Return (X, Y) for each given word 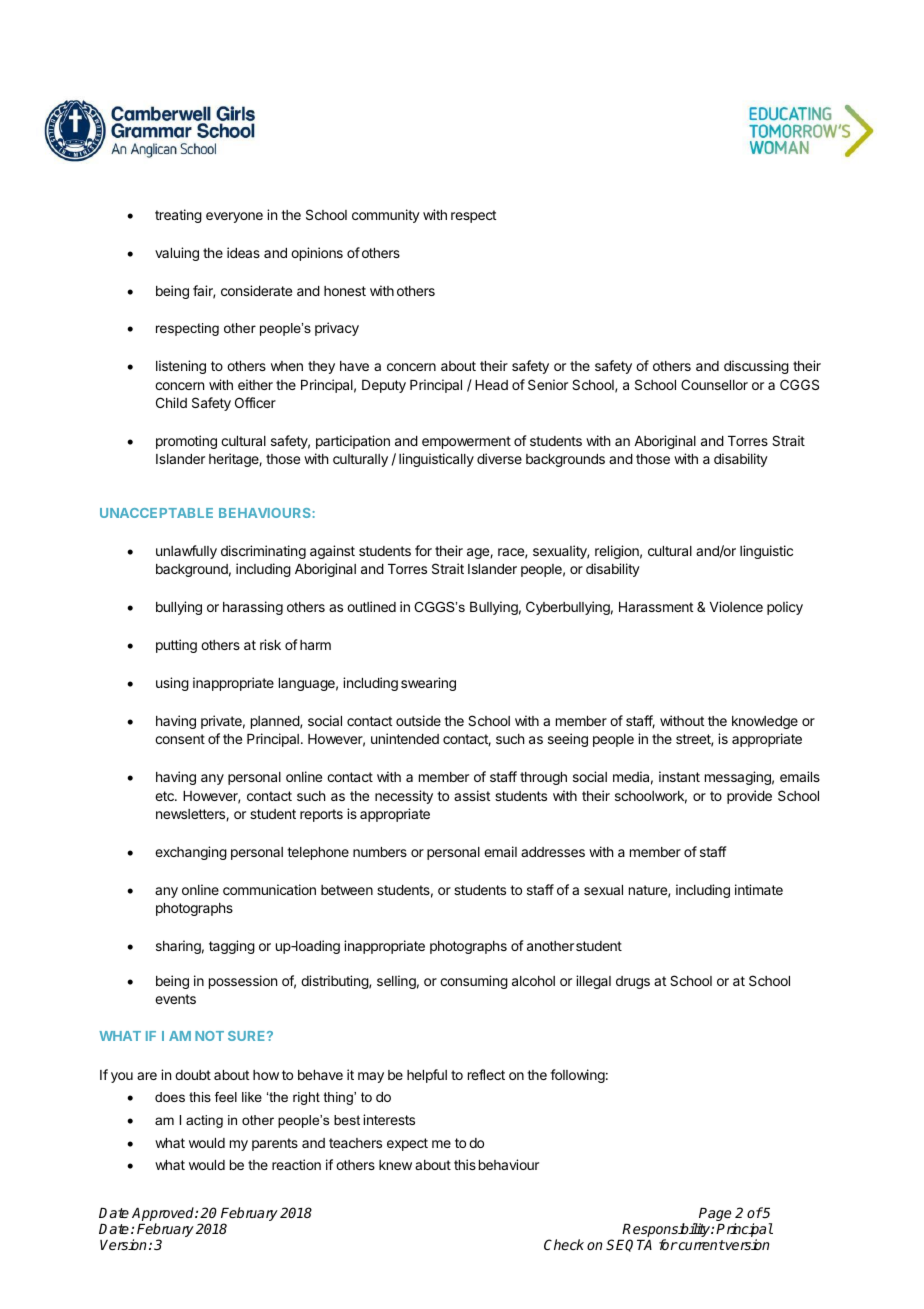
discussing (756, 367)
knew (395, 1165)
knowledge (765, 722)
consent (180, 739)
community (386, 216)
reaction (296, 1164)
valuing (177, 254)
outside (418, 720)
